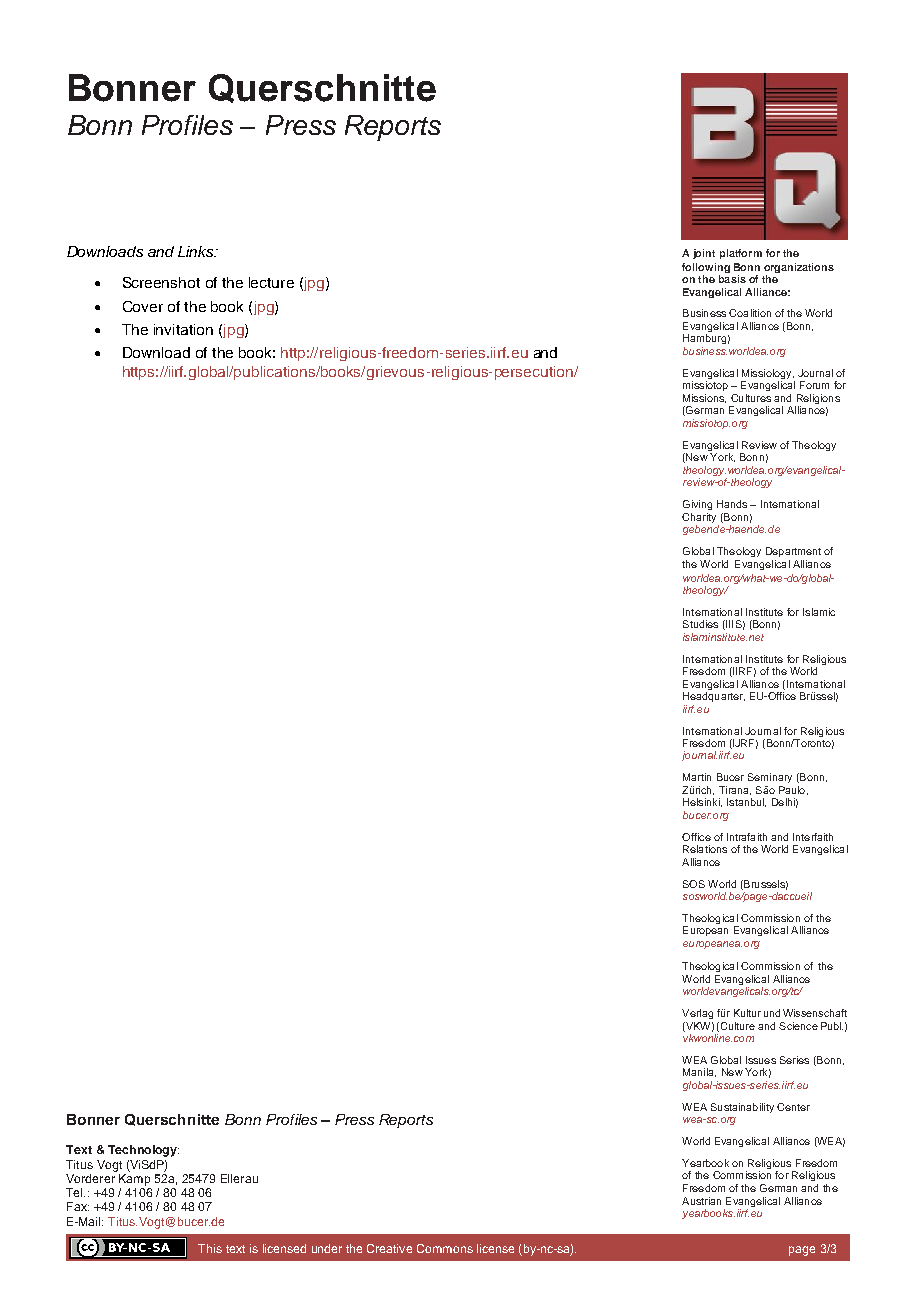 This screenshot has width=924, height=1308. I want to click on lecture, so click(271, 282).
